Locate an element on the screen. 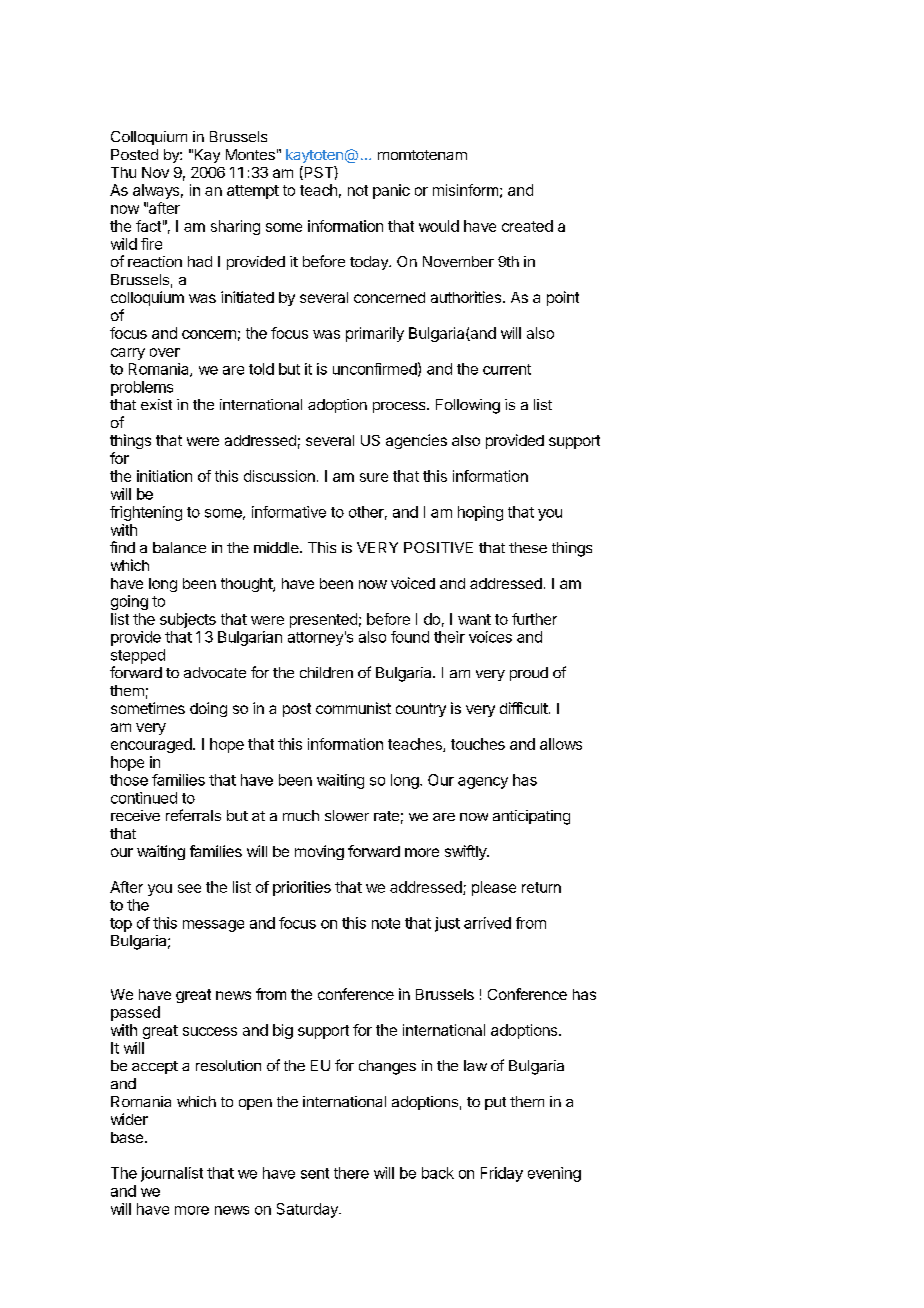 The height and width of the screenshot is (1308, 924). balance is located at coordinates (179, 547).
